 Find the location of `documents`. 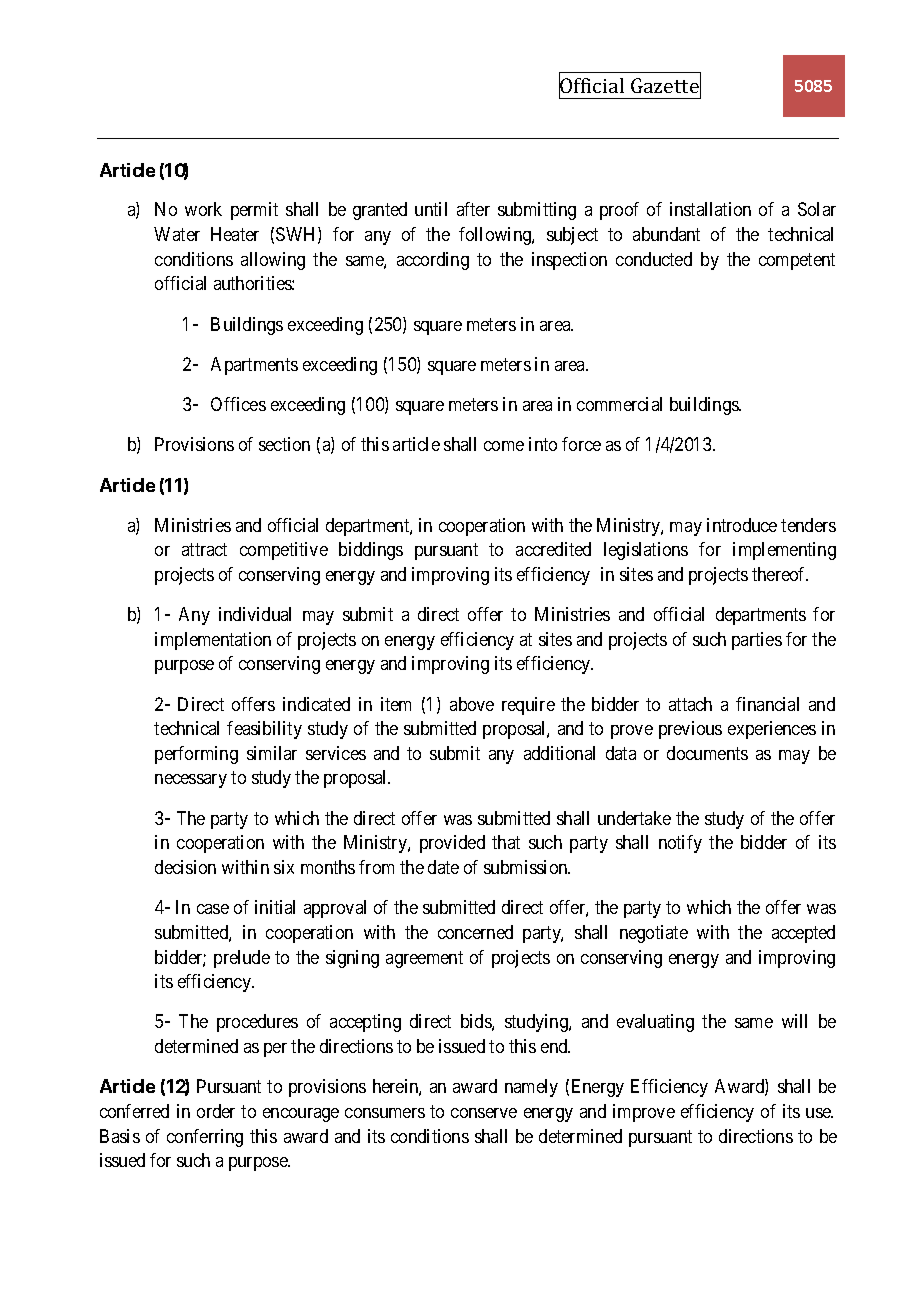

documents is located at coordinates (707, 753).
